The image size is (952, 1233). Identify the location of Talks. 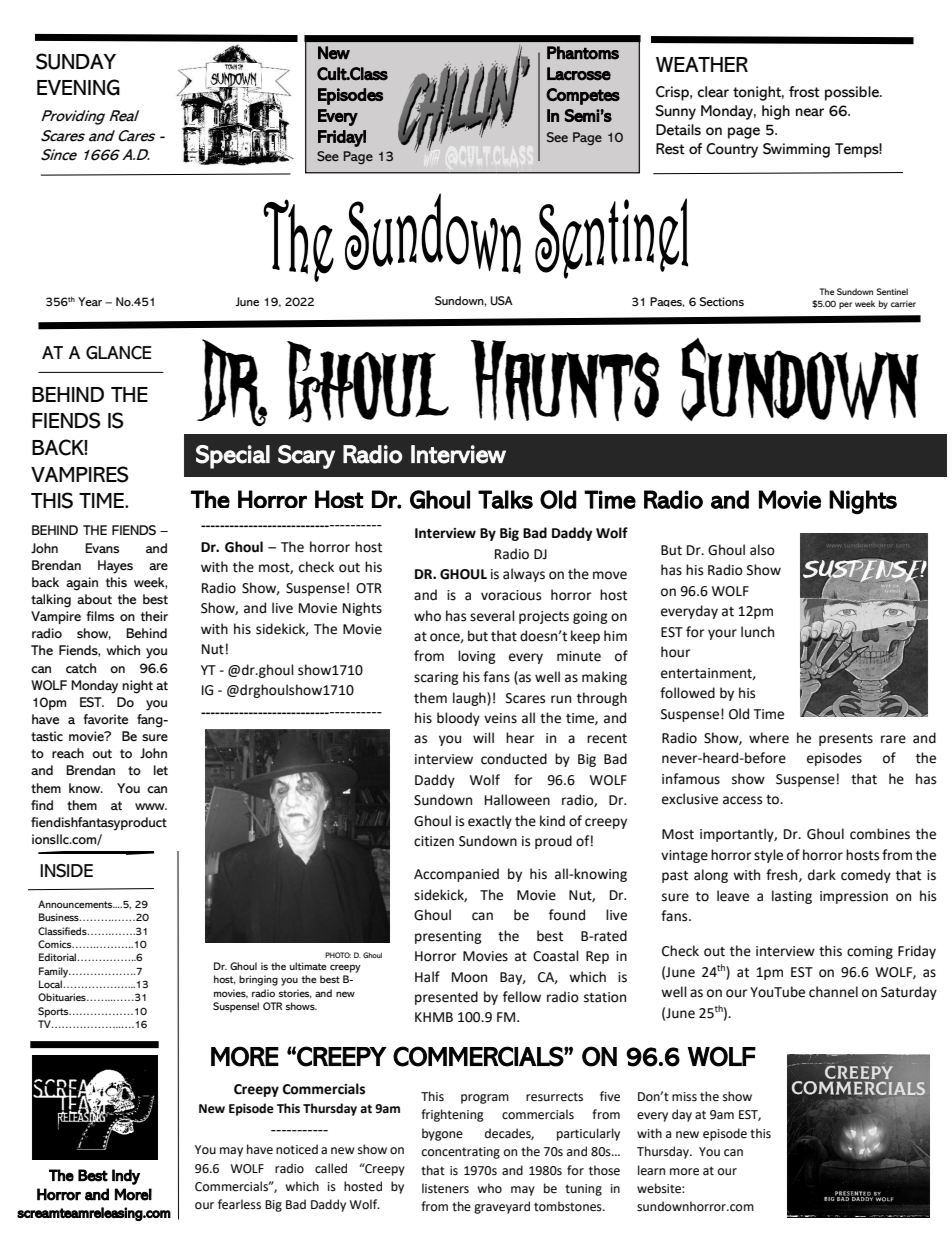
(505, 499).
